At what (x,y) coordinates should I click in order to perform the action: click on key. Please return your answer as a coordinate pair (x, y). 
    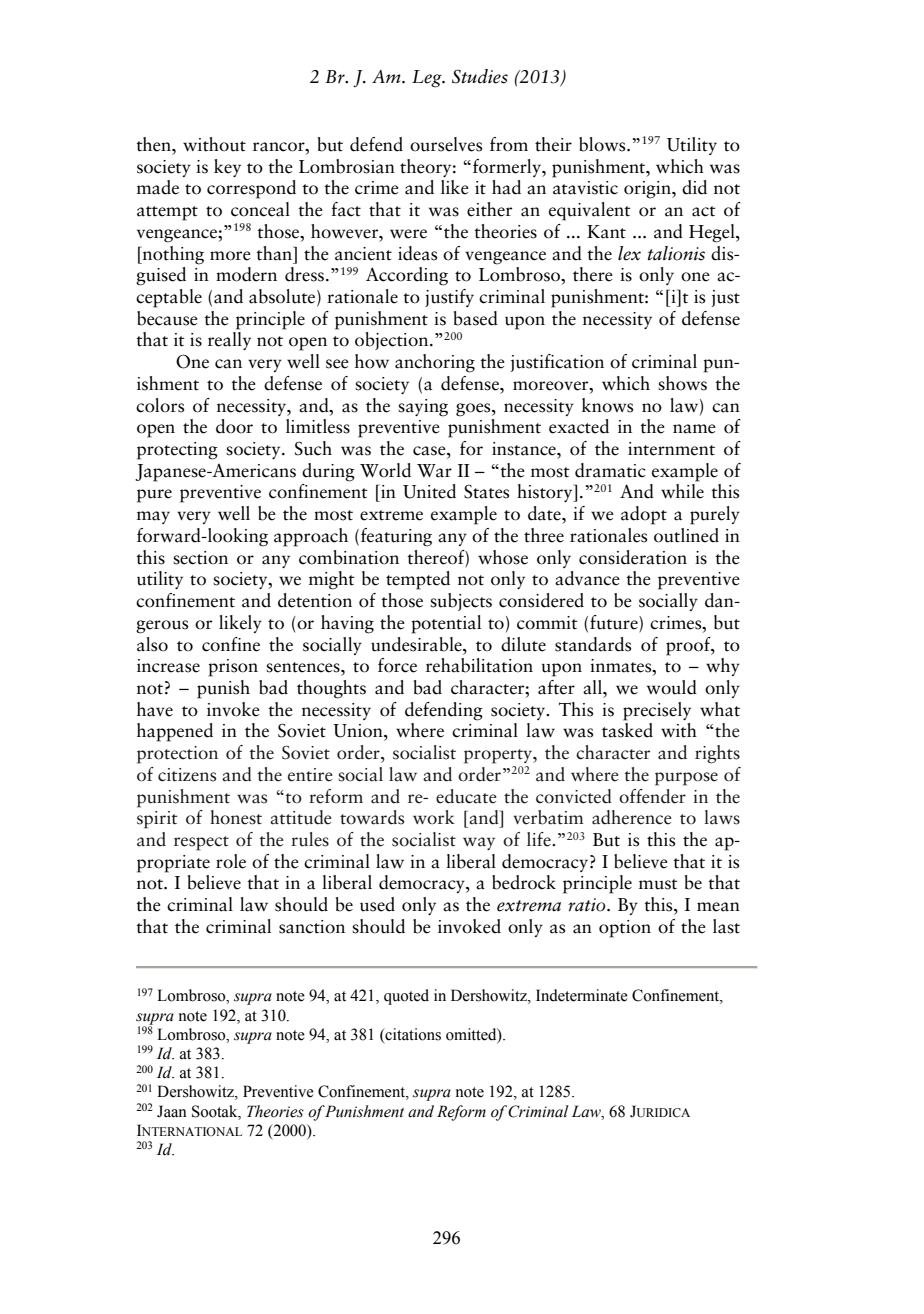
    Looking at the image, I should click on (227, 168).
